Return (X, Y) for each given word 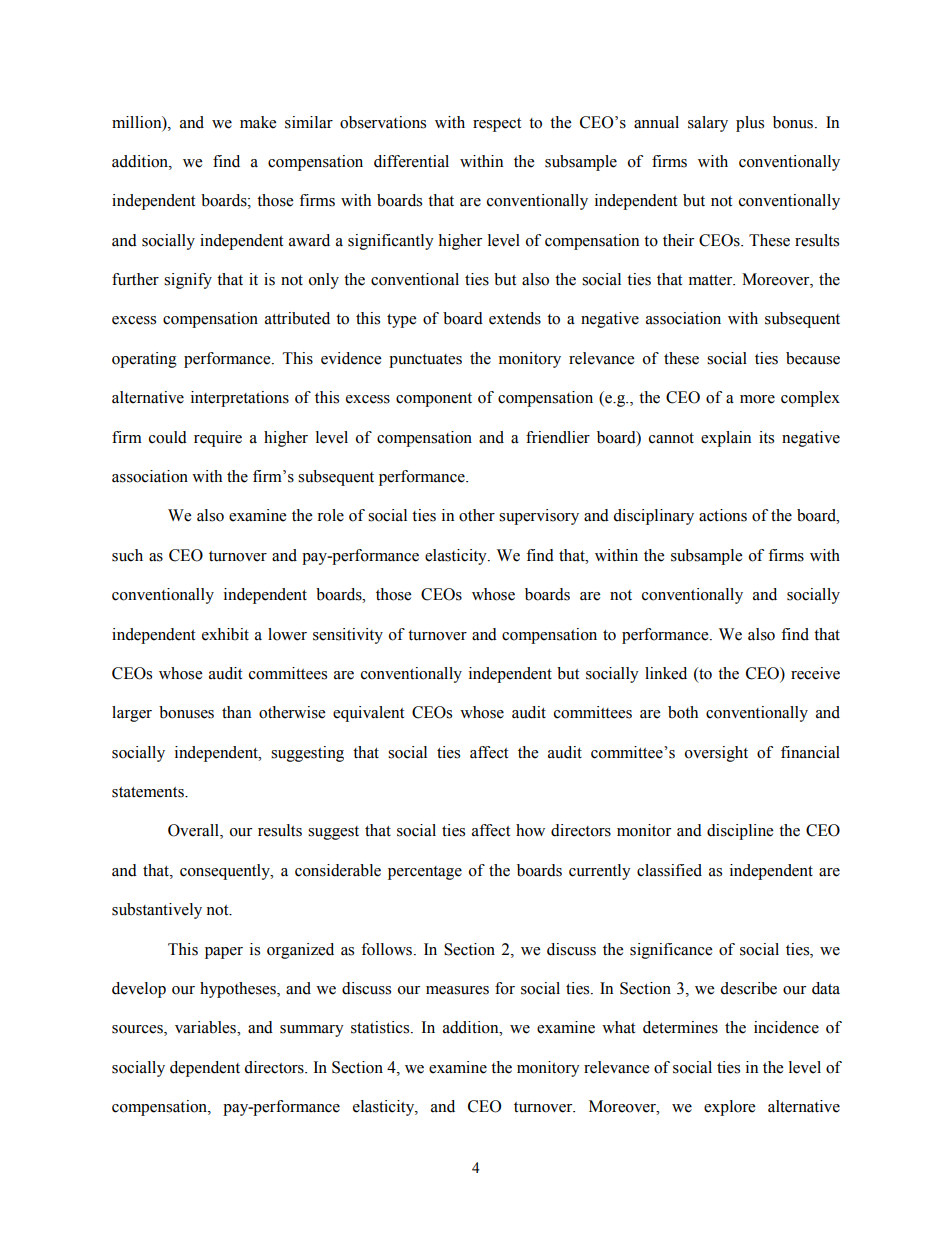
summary (312, 1031)
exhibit (225, 634)
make (258, 122)
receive (815, 673)
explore (729, 1108)
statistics (381, 1027)
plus (750, 124)
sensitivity (348, 636)
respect (497, 125)
